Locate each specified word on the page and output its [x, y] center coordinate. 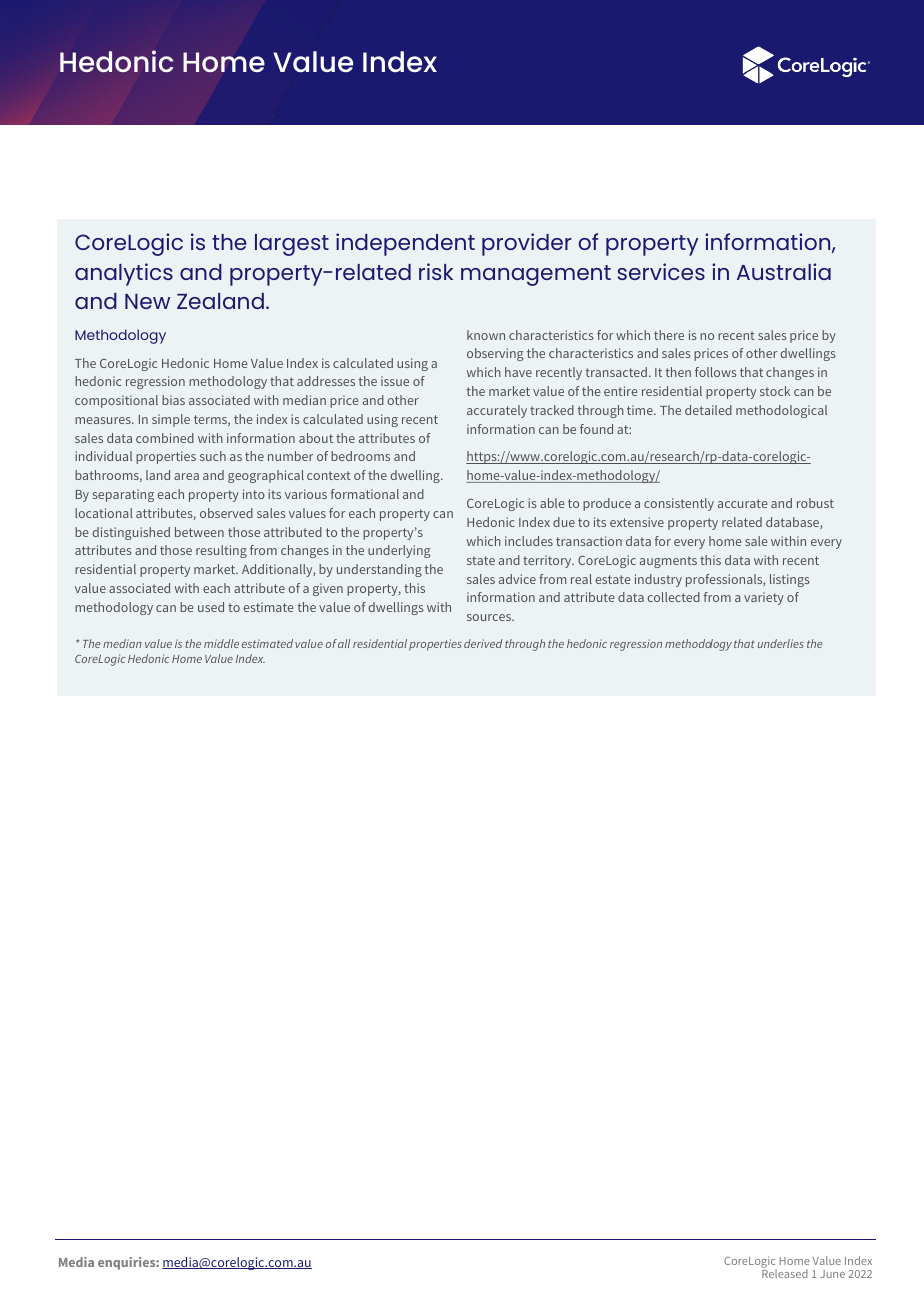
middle [221, 643]
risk [436, 271]
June [833, 1274]
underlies [781, 643]
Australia [784, 271]
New [147, 301]
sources [490, 617]
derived [483, 643]
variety [764, 598]
